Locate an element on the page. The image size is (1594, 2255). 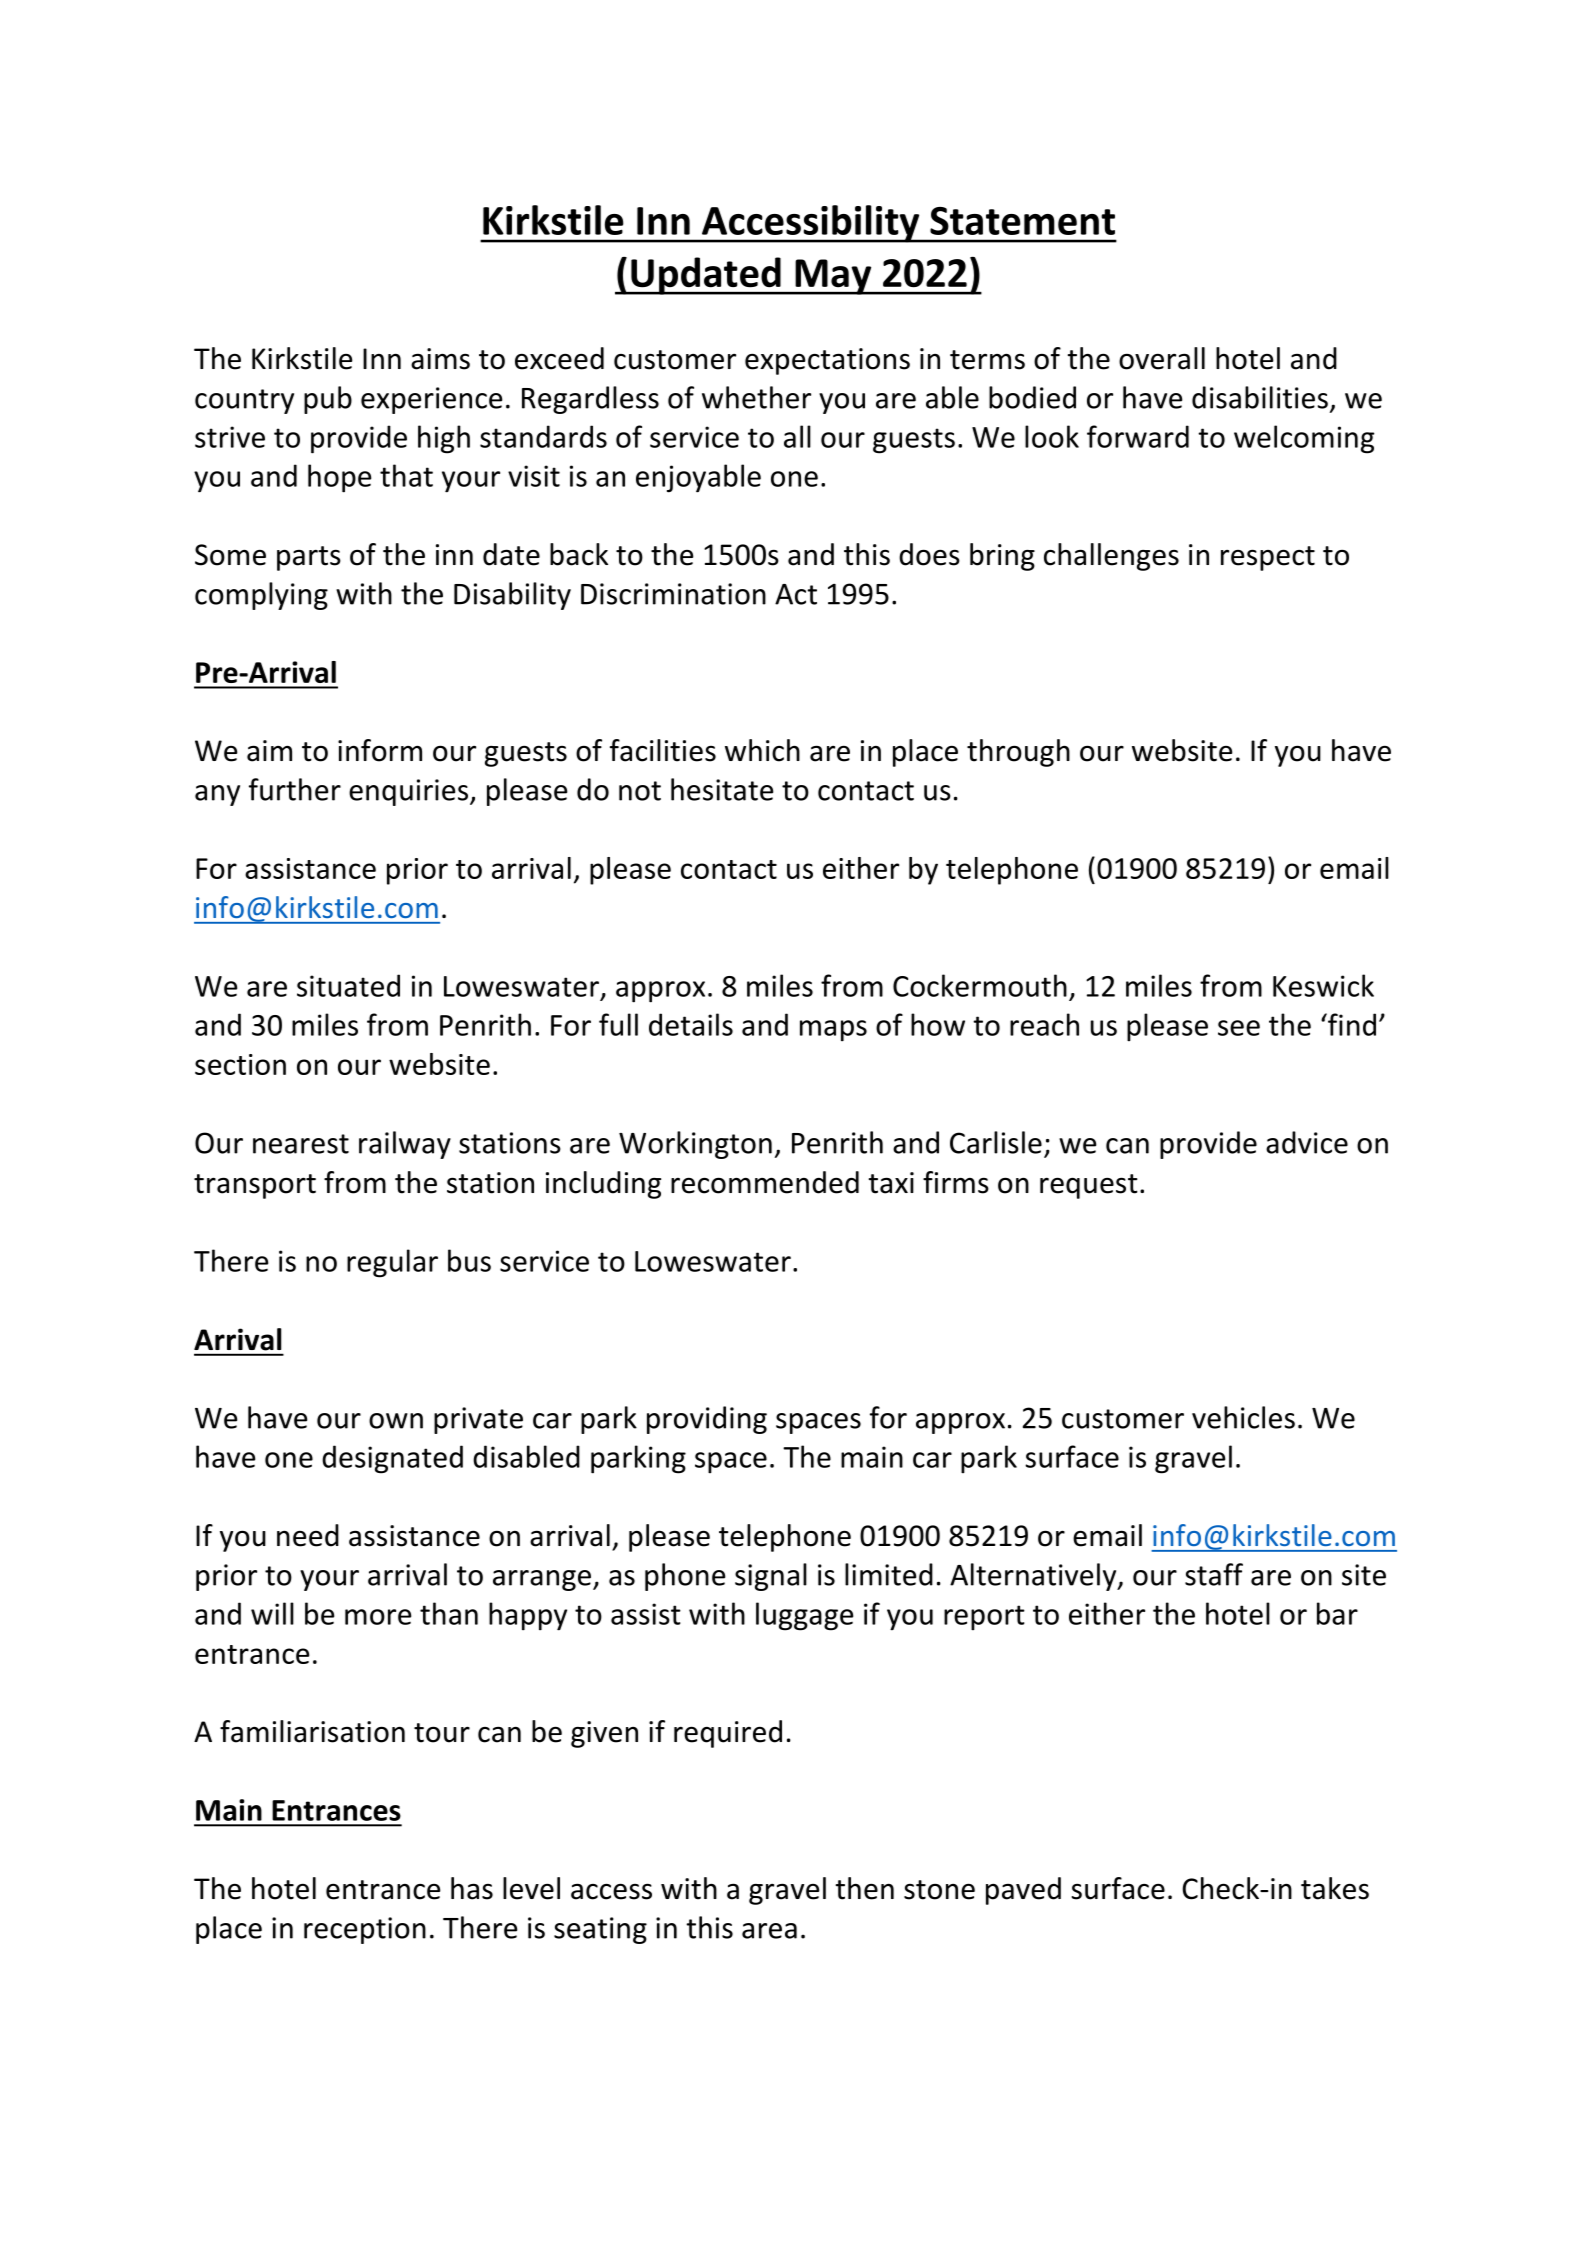
vehicles is located at coordinates (1243, 1417).
